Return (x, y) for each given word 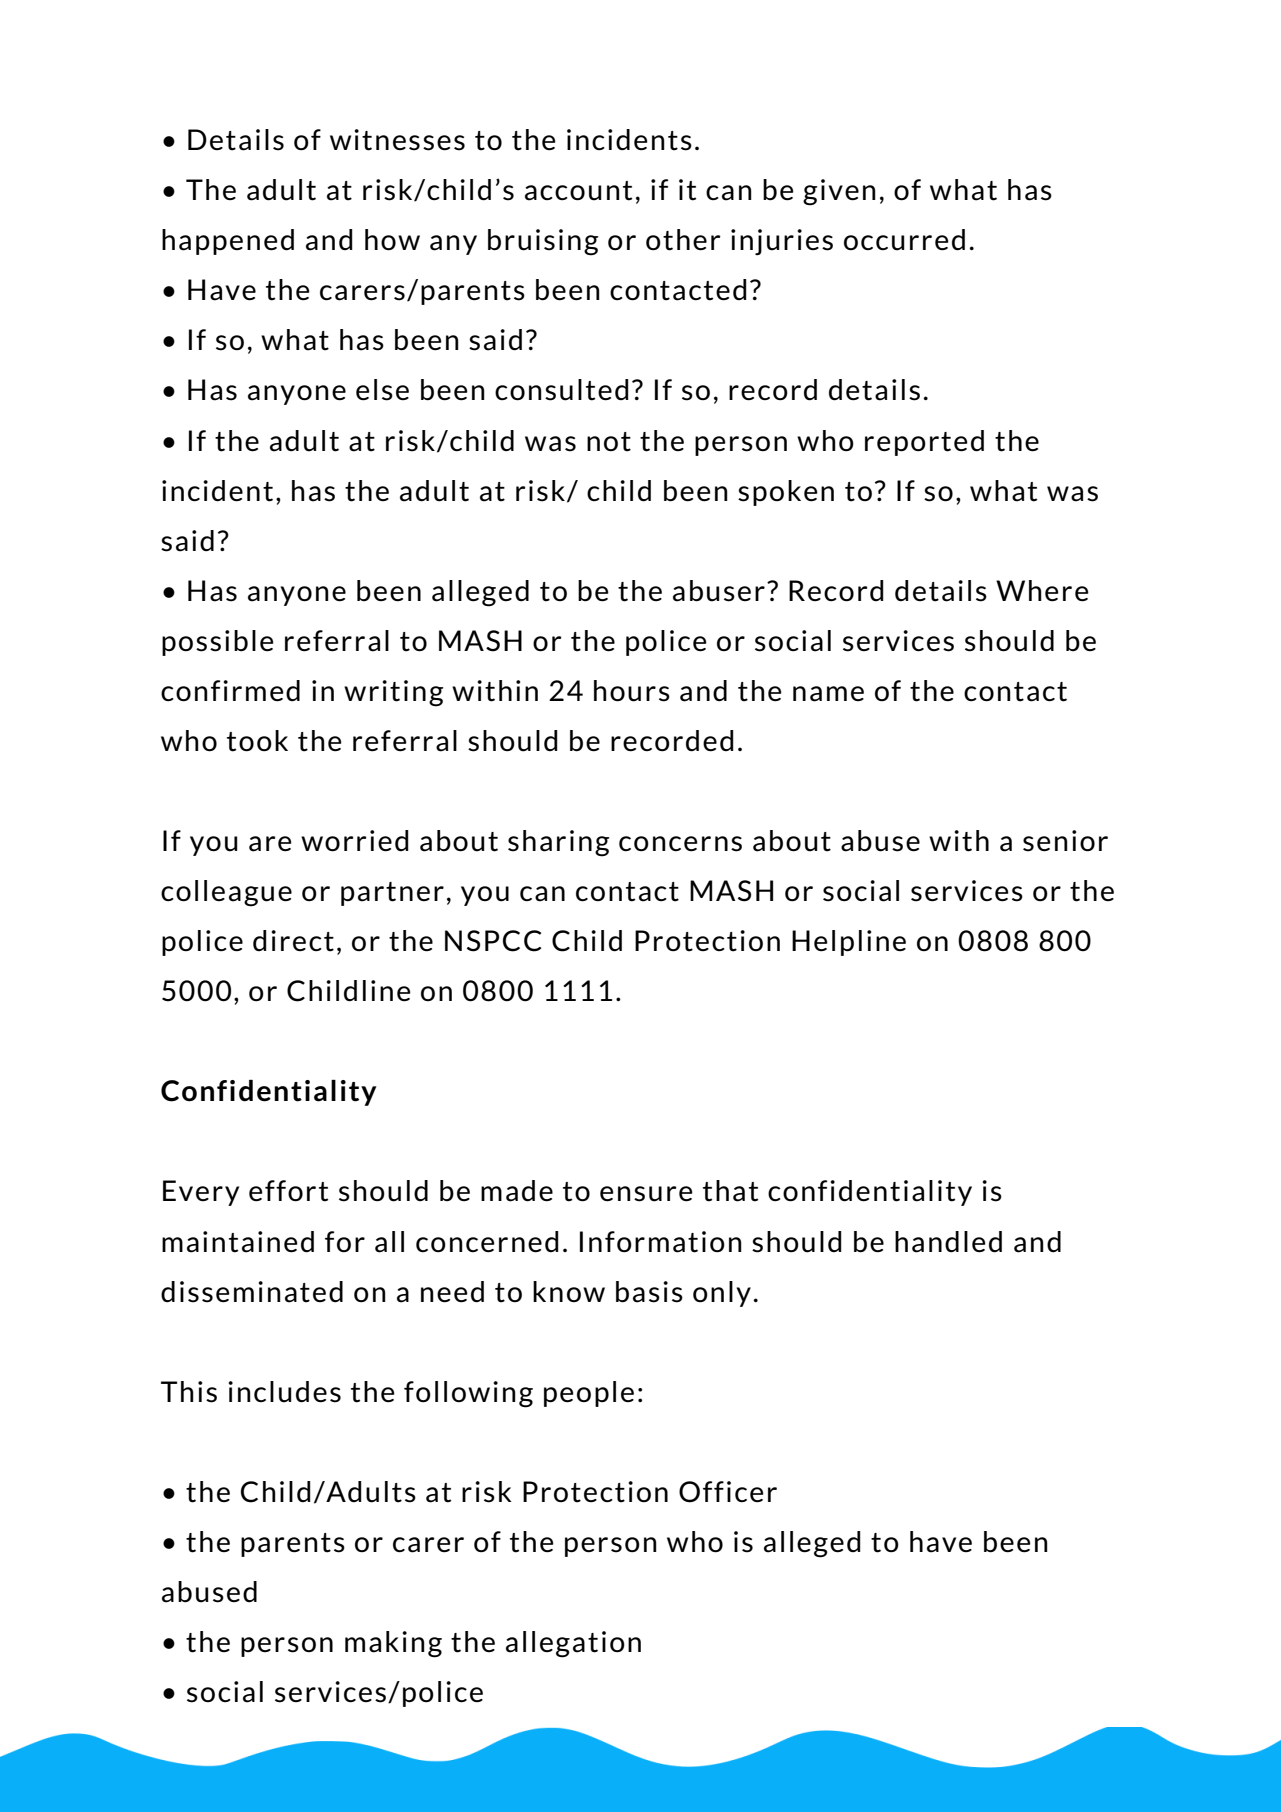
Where (1042, 591)
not (609, 442)
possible (218, 643)
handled (948, 1242)
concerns (680, 844)
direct (293, 941)
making (393, 1644)
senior (1065, 841)
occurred (904, 240)
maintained (238, 1242)
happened (228, 242)
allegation (573, 1644)
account (578, 191)
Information (661, 1242)
